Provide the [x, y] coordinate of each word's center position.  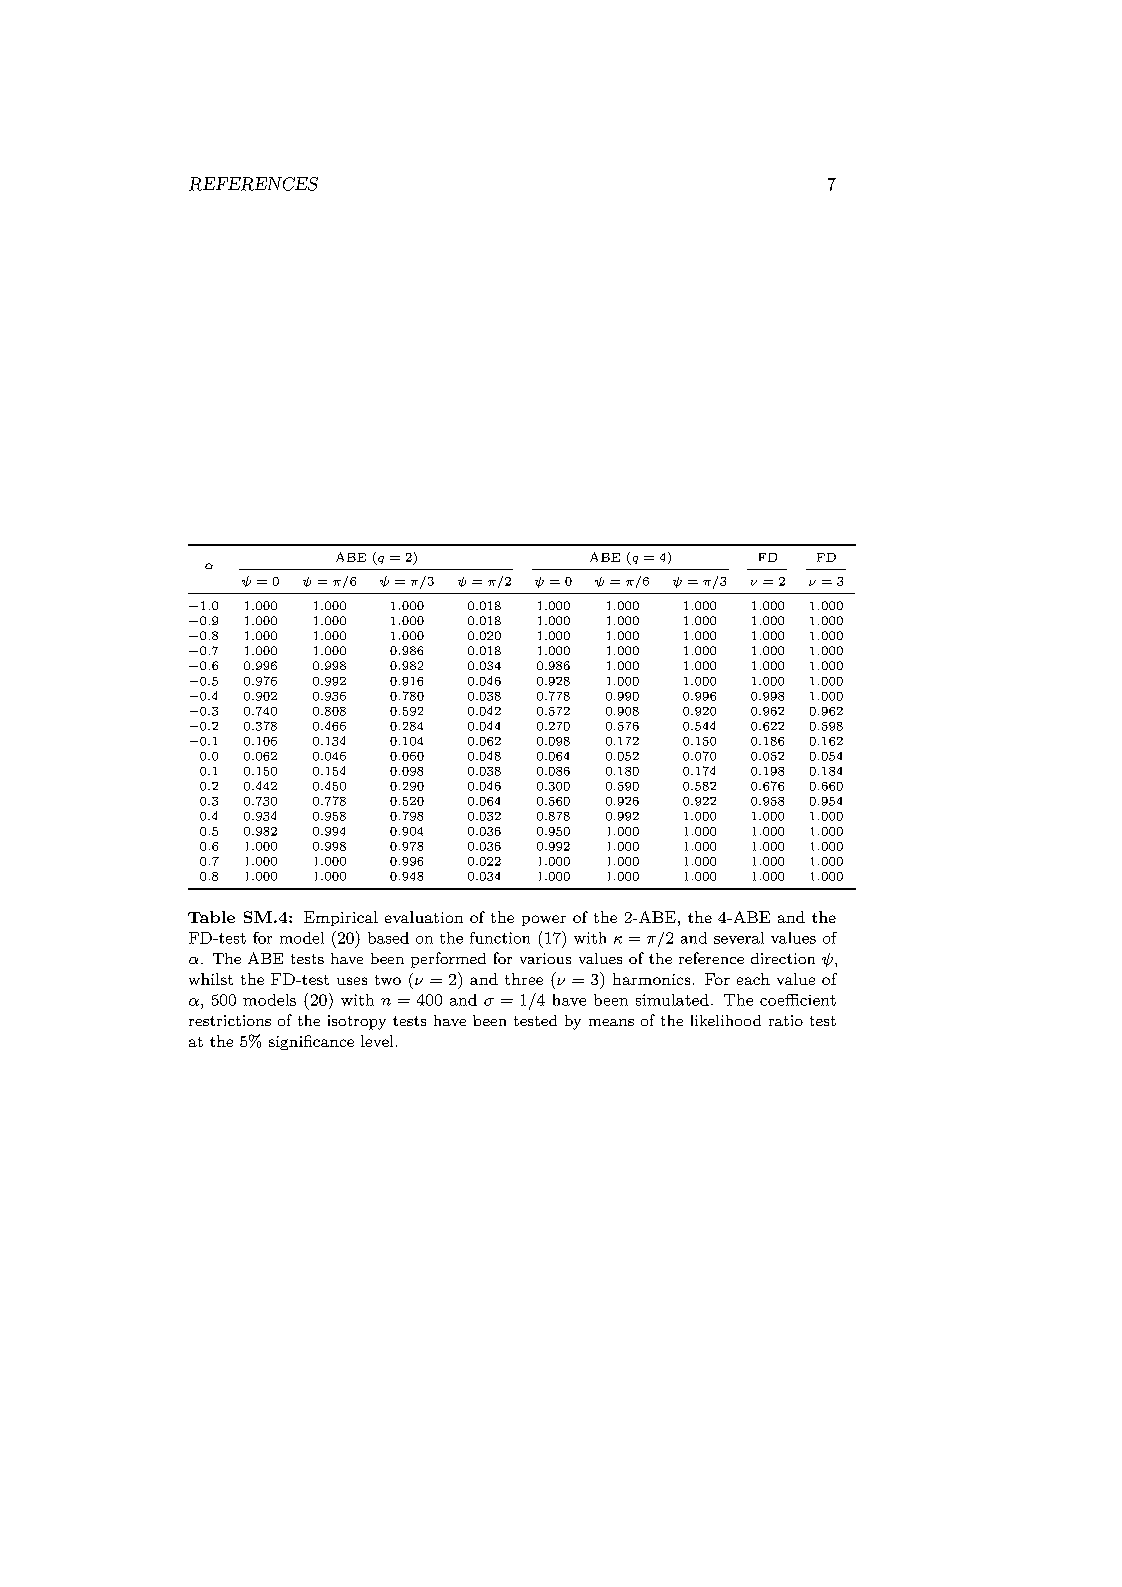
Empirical [341, 918]
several [739, 938]
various [545, 958]
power [544, 920]
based [388, 938]
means [611, 1022]
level [377, 1041]
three [524, 979]
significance [311, 1042]
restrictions [230, 1020]
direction [783, 958]
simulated [672, 1000]
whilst [211, 979]
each [753, 979]
